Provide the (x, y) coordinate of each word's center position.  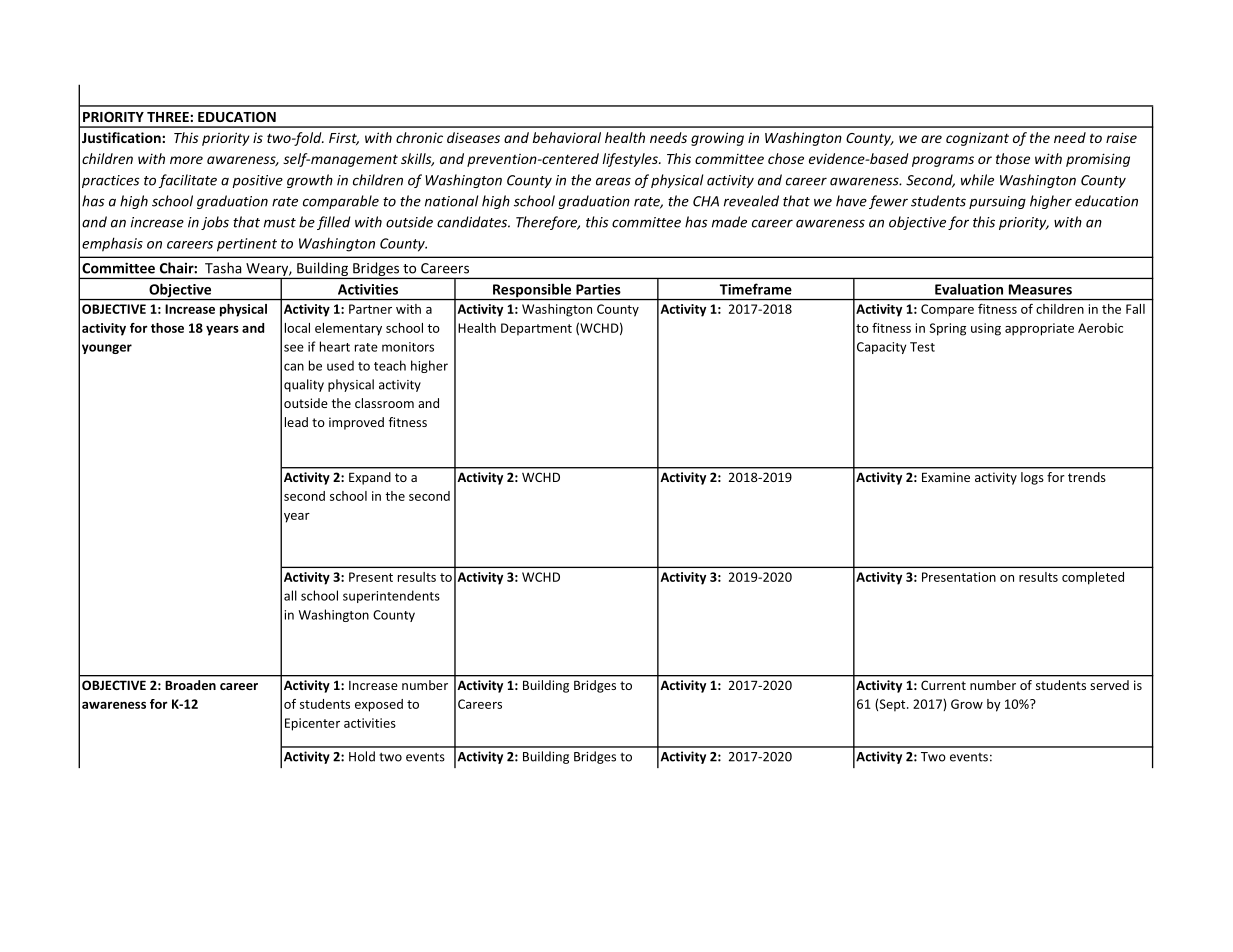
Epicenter (312, 724)
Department (536, 329)
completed (1093, 578)
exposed (379, 705)
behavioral (567, 137)
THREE (169, 117)
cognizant (977, 139)
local (297, 328)
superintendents (391, 596)
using (986, 329)
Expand (370, 478)
